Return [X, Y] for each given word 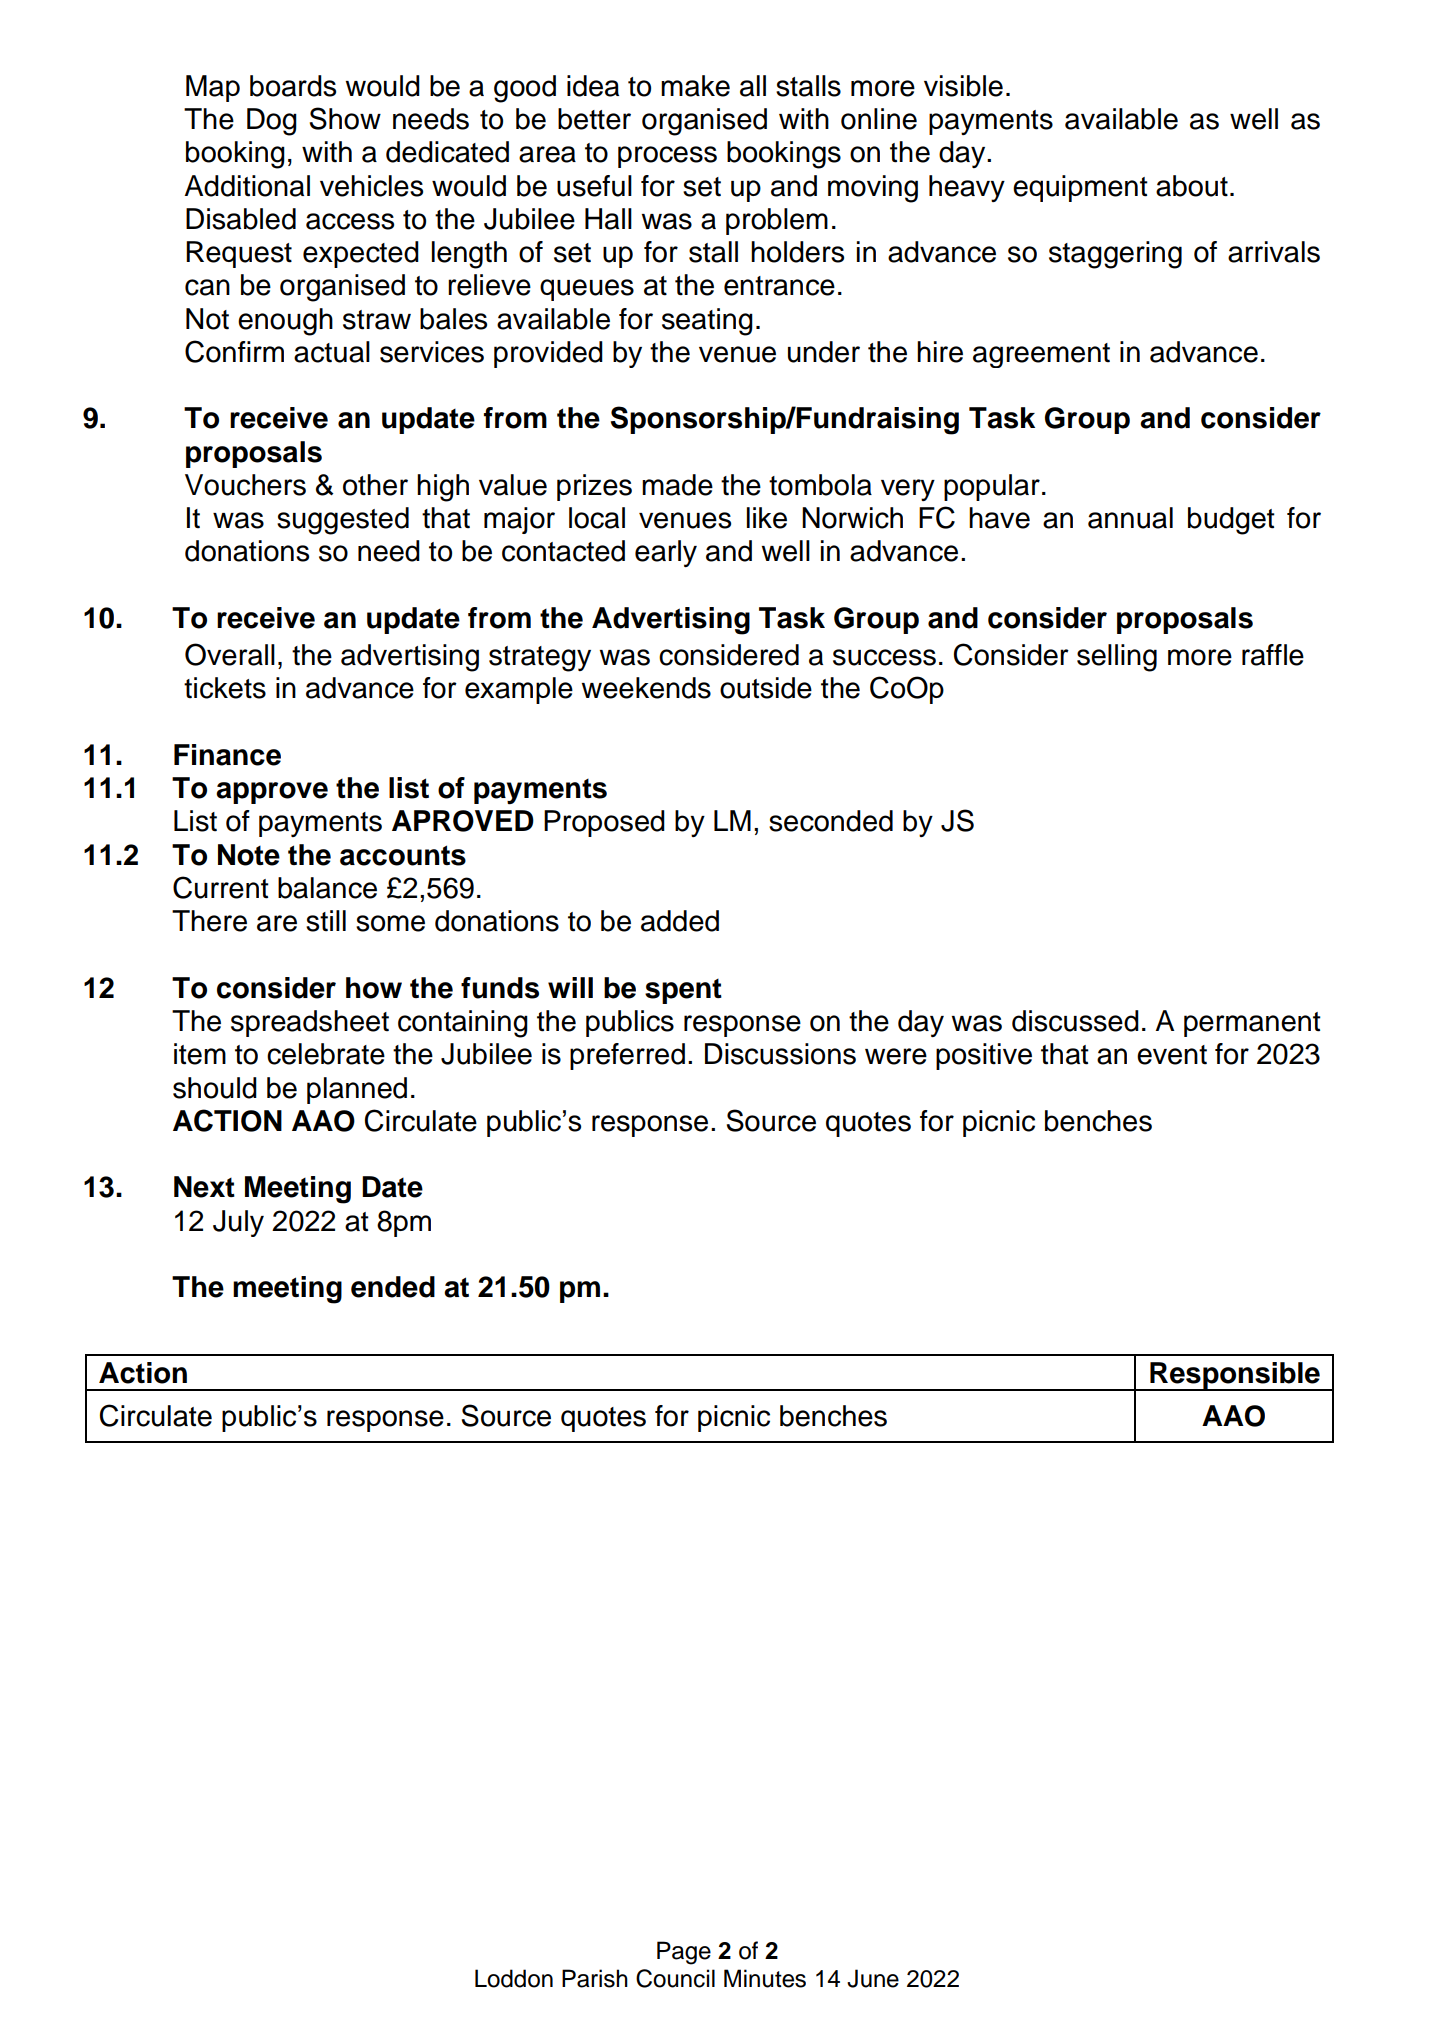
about [1192, 186]
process [667, 157]
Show [345, 118]
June [873, 1978]
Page [684, 1953]
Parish [595, 1978]
